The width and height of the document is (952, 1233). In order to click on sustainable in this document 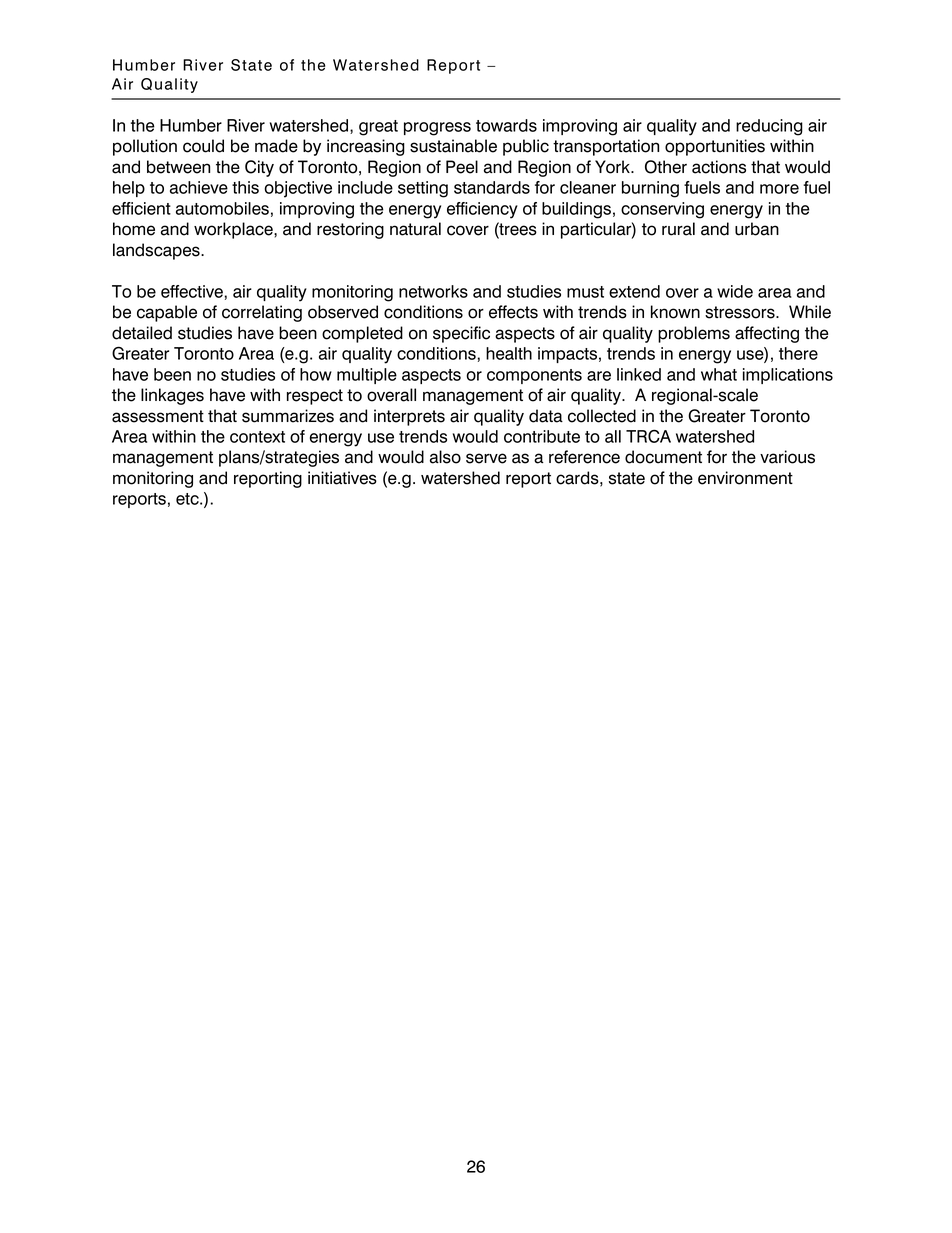, I will do `click(453, 146)`.
